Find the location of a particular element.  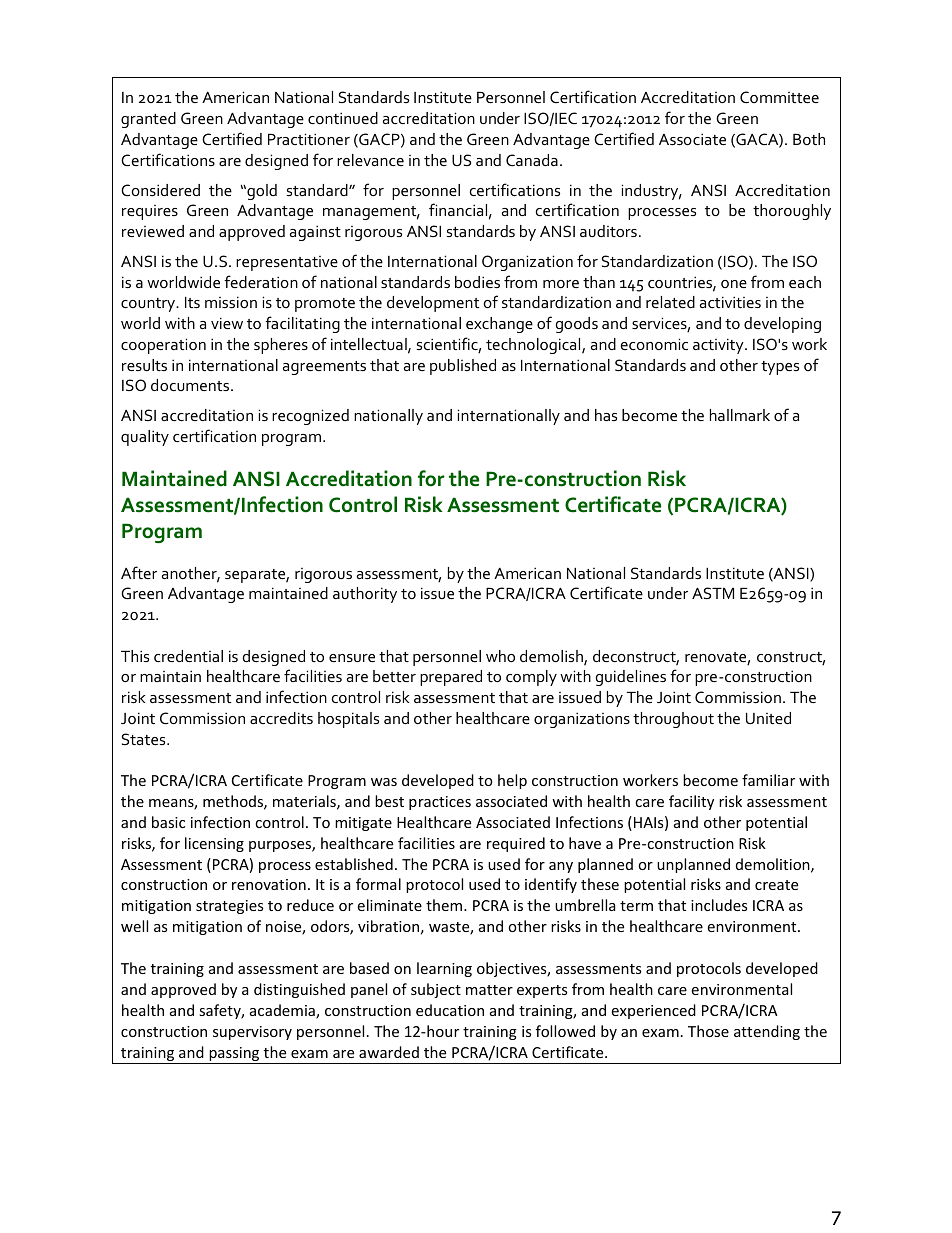

Canada is located at coordinates (532, 160).
